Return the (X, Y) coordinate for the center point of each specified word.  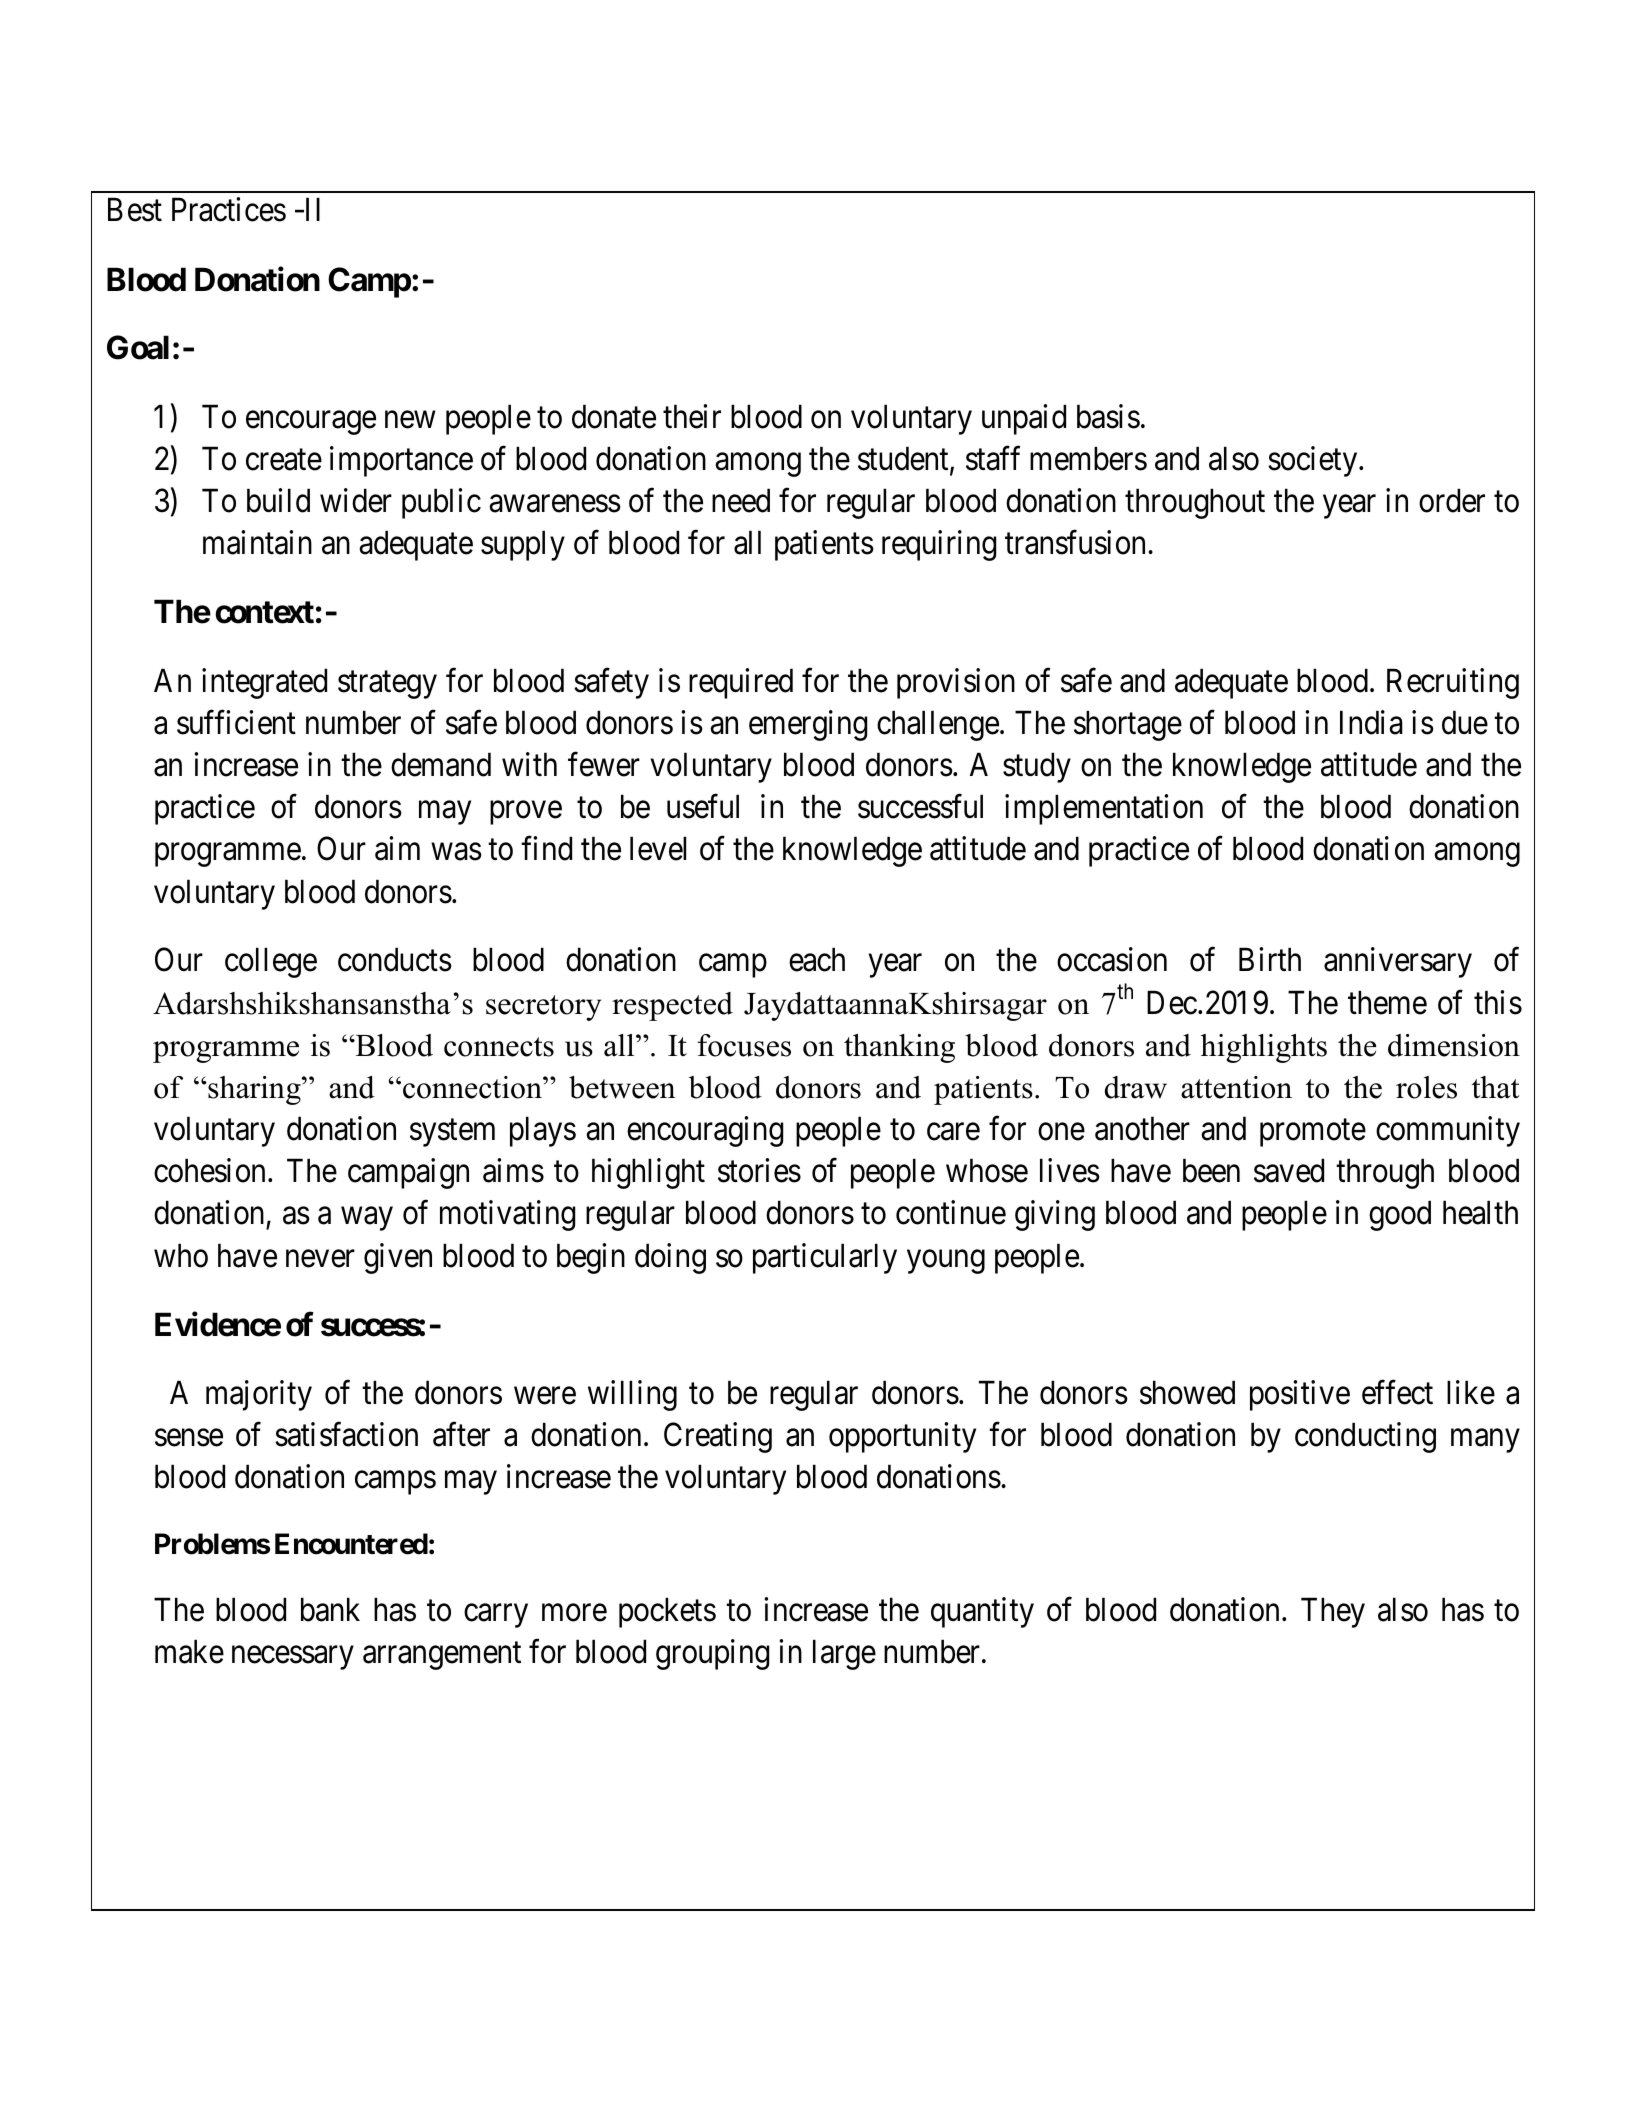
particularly (825, 1258)
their (692, 416)
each (817, 960)
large (844, 1654)
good (1400, 1216)
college (271, 963)
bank (330, 1609)
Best (135, 210)
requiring (939, 545)
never (320, 1259)
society (1314, 461)
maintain (257, 542)
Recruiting (1453, 683)
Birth (1270, 959)
